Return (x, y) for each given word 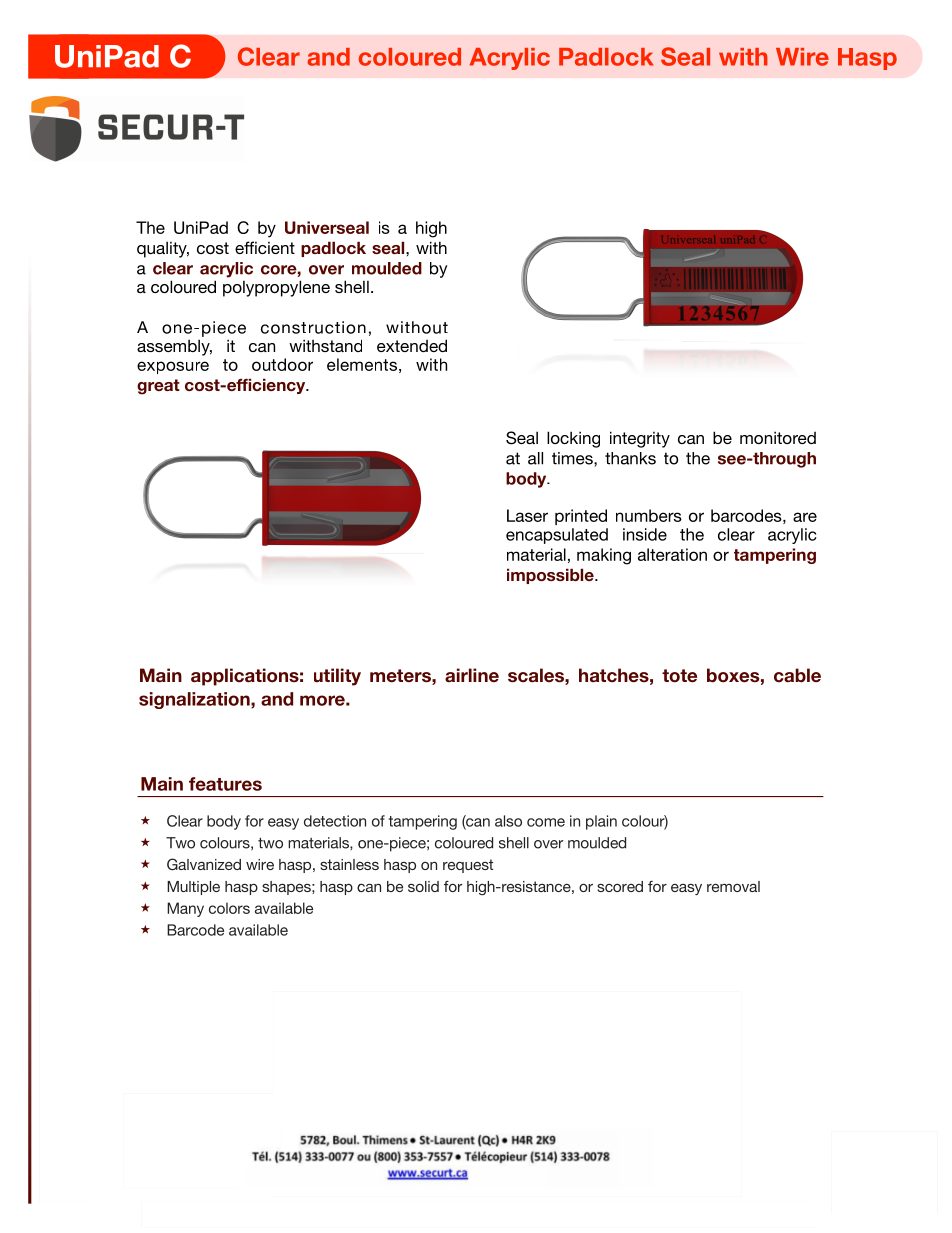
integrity (640, 439)
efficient (265, 247)
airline (472, 675)
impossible (551, 576)
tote (679, 676)
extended (412, 345)
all (535, 458)
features (225, 784)
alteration (672, 554)
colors (229, 908)
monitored (778, 437)
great (158, 387)
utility (337, 677)
